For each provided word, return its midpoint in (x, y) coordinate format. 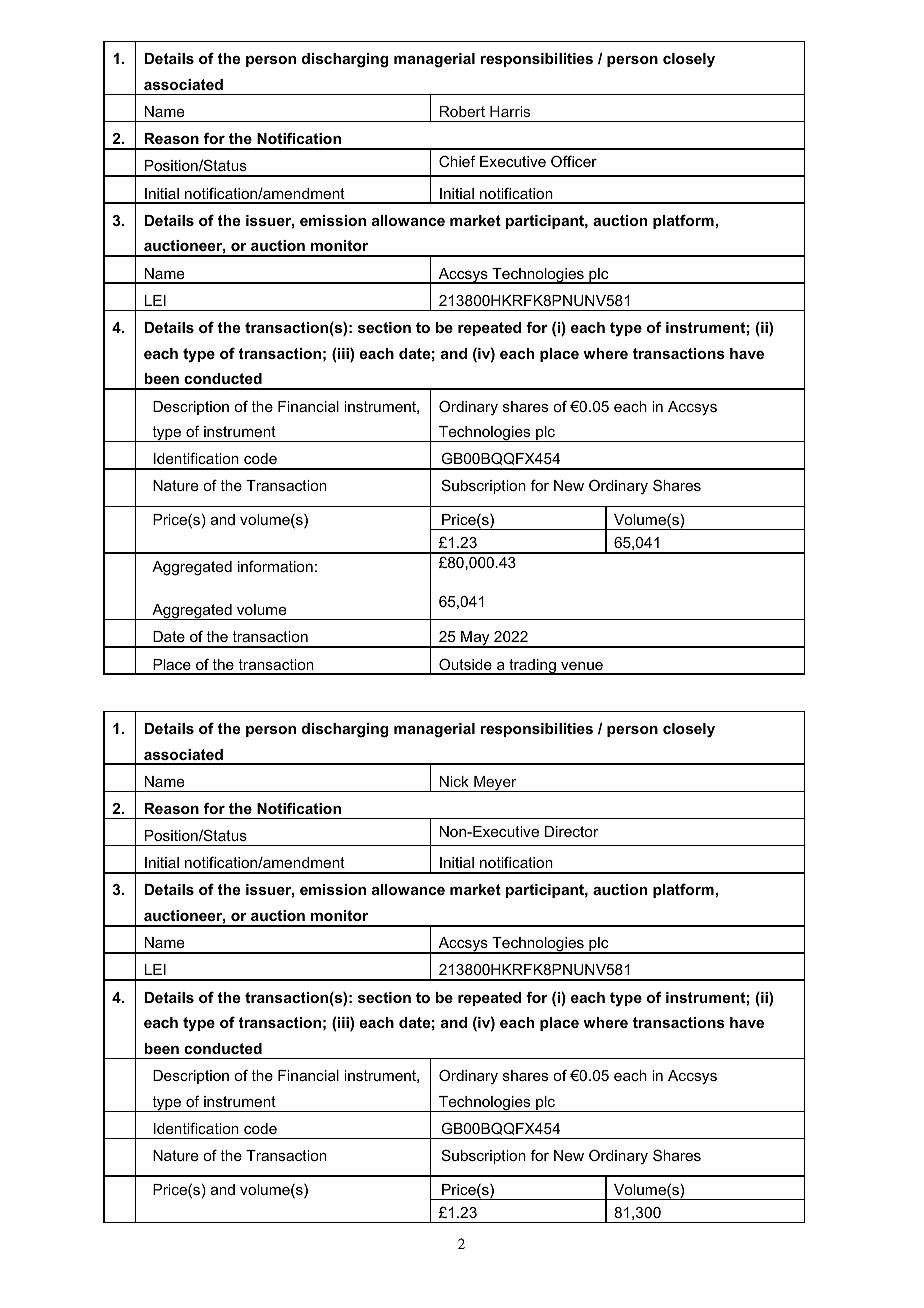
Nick (454, 781)
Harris (510, 111)
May (475, 639)
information (275, 566)
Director (572, 831)
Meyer (495, 784)
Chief (457, 161)
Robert (462, 111)
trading (532, 667)
